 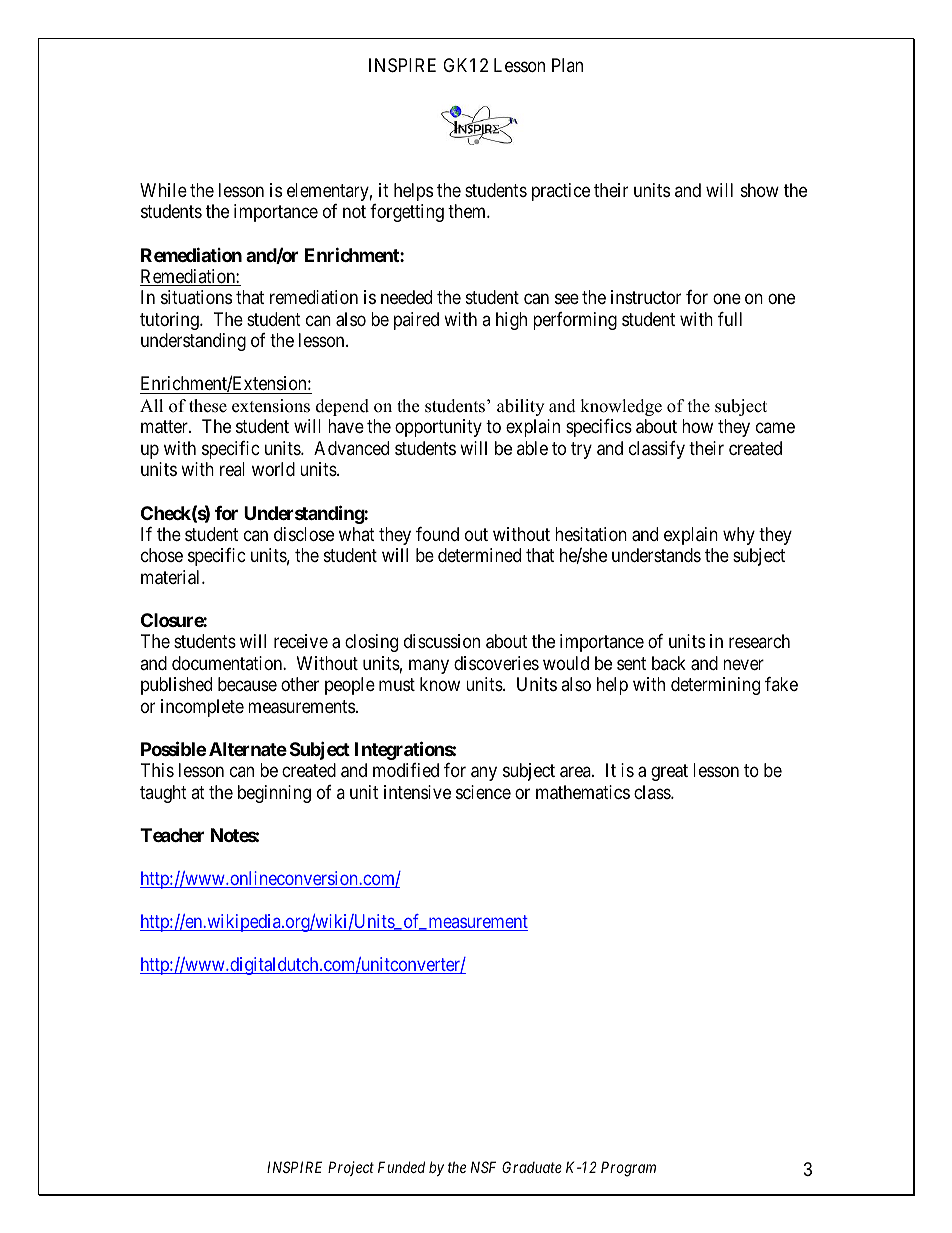 I want to click on great, so click(x=669, y=772).
